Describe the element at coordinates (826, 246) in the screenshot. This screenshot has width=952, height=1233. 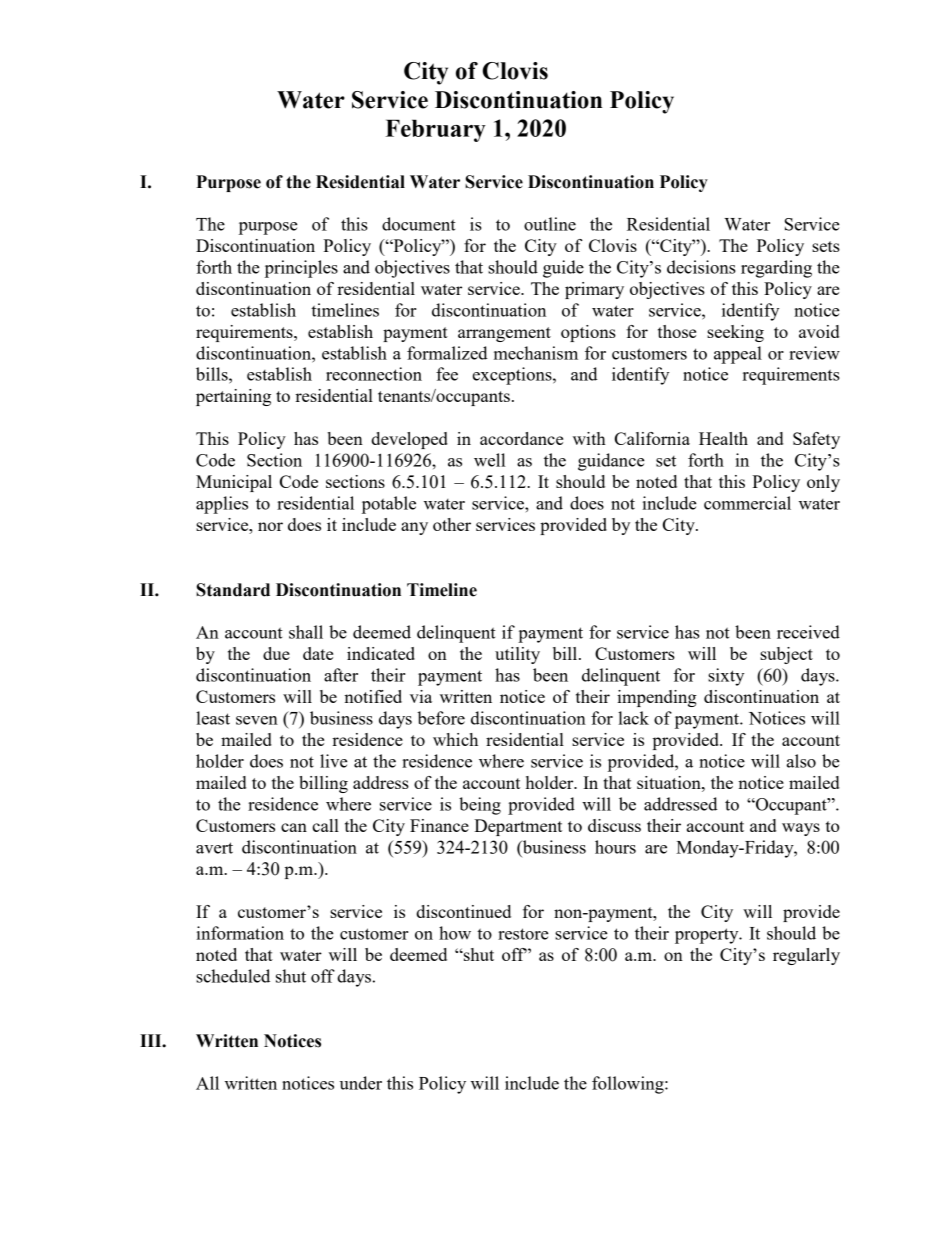
I see `sets` at that location.
